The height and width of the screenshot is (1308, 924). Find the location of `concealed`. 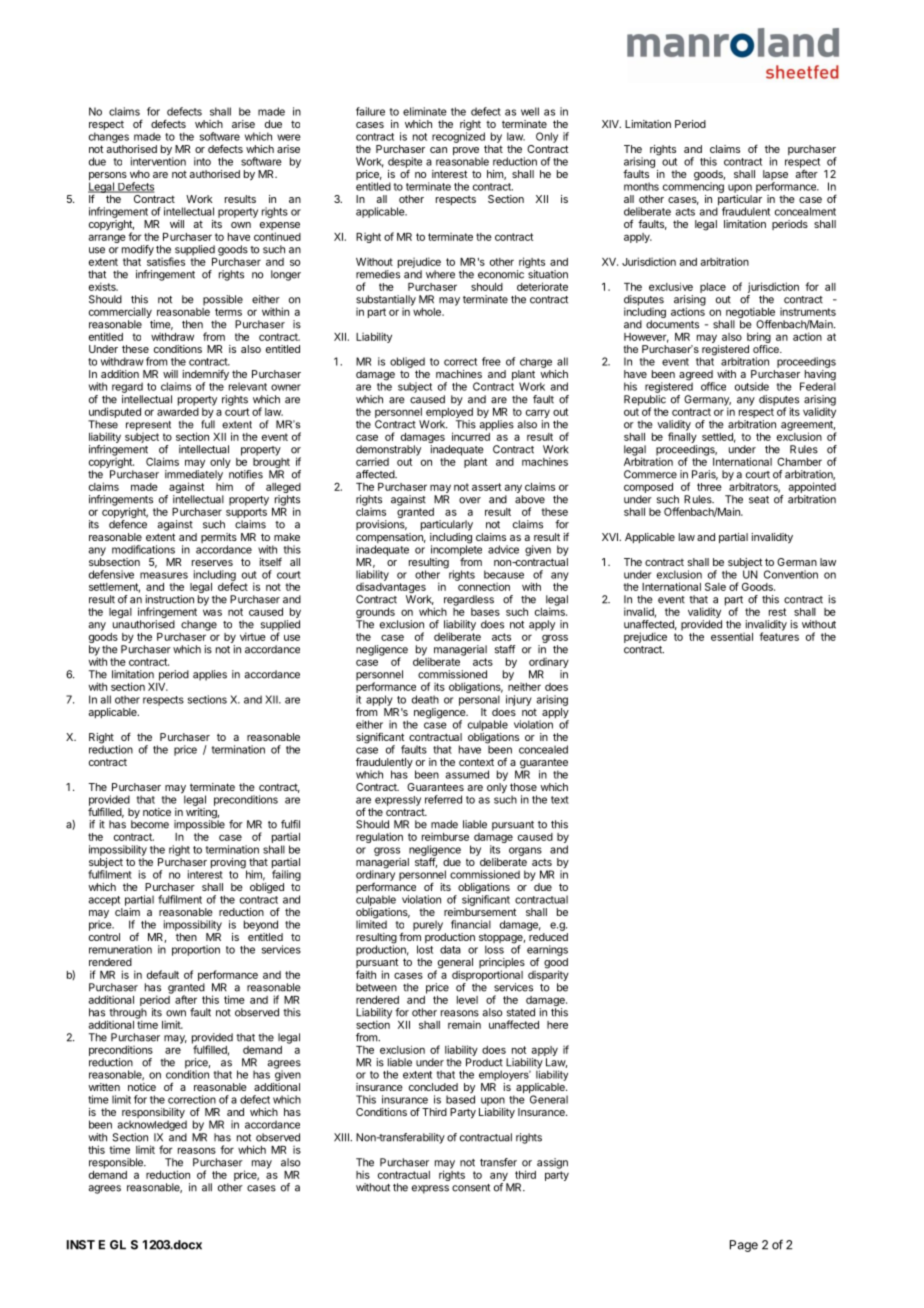

concealed is located at coordinates (543, 749).
